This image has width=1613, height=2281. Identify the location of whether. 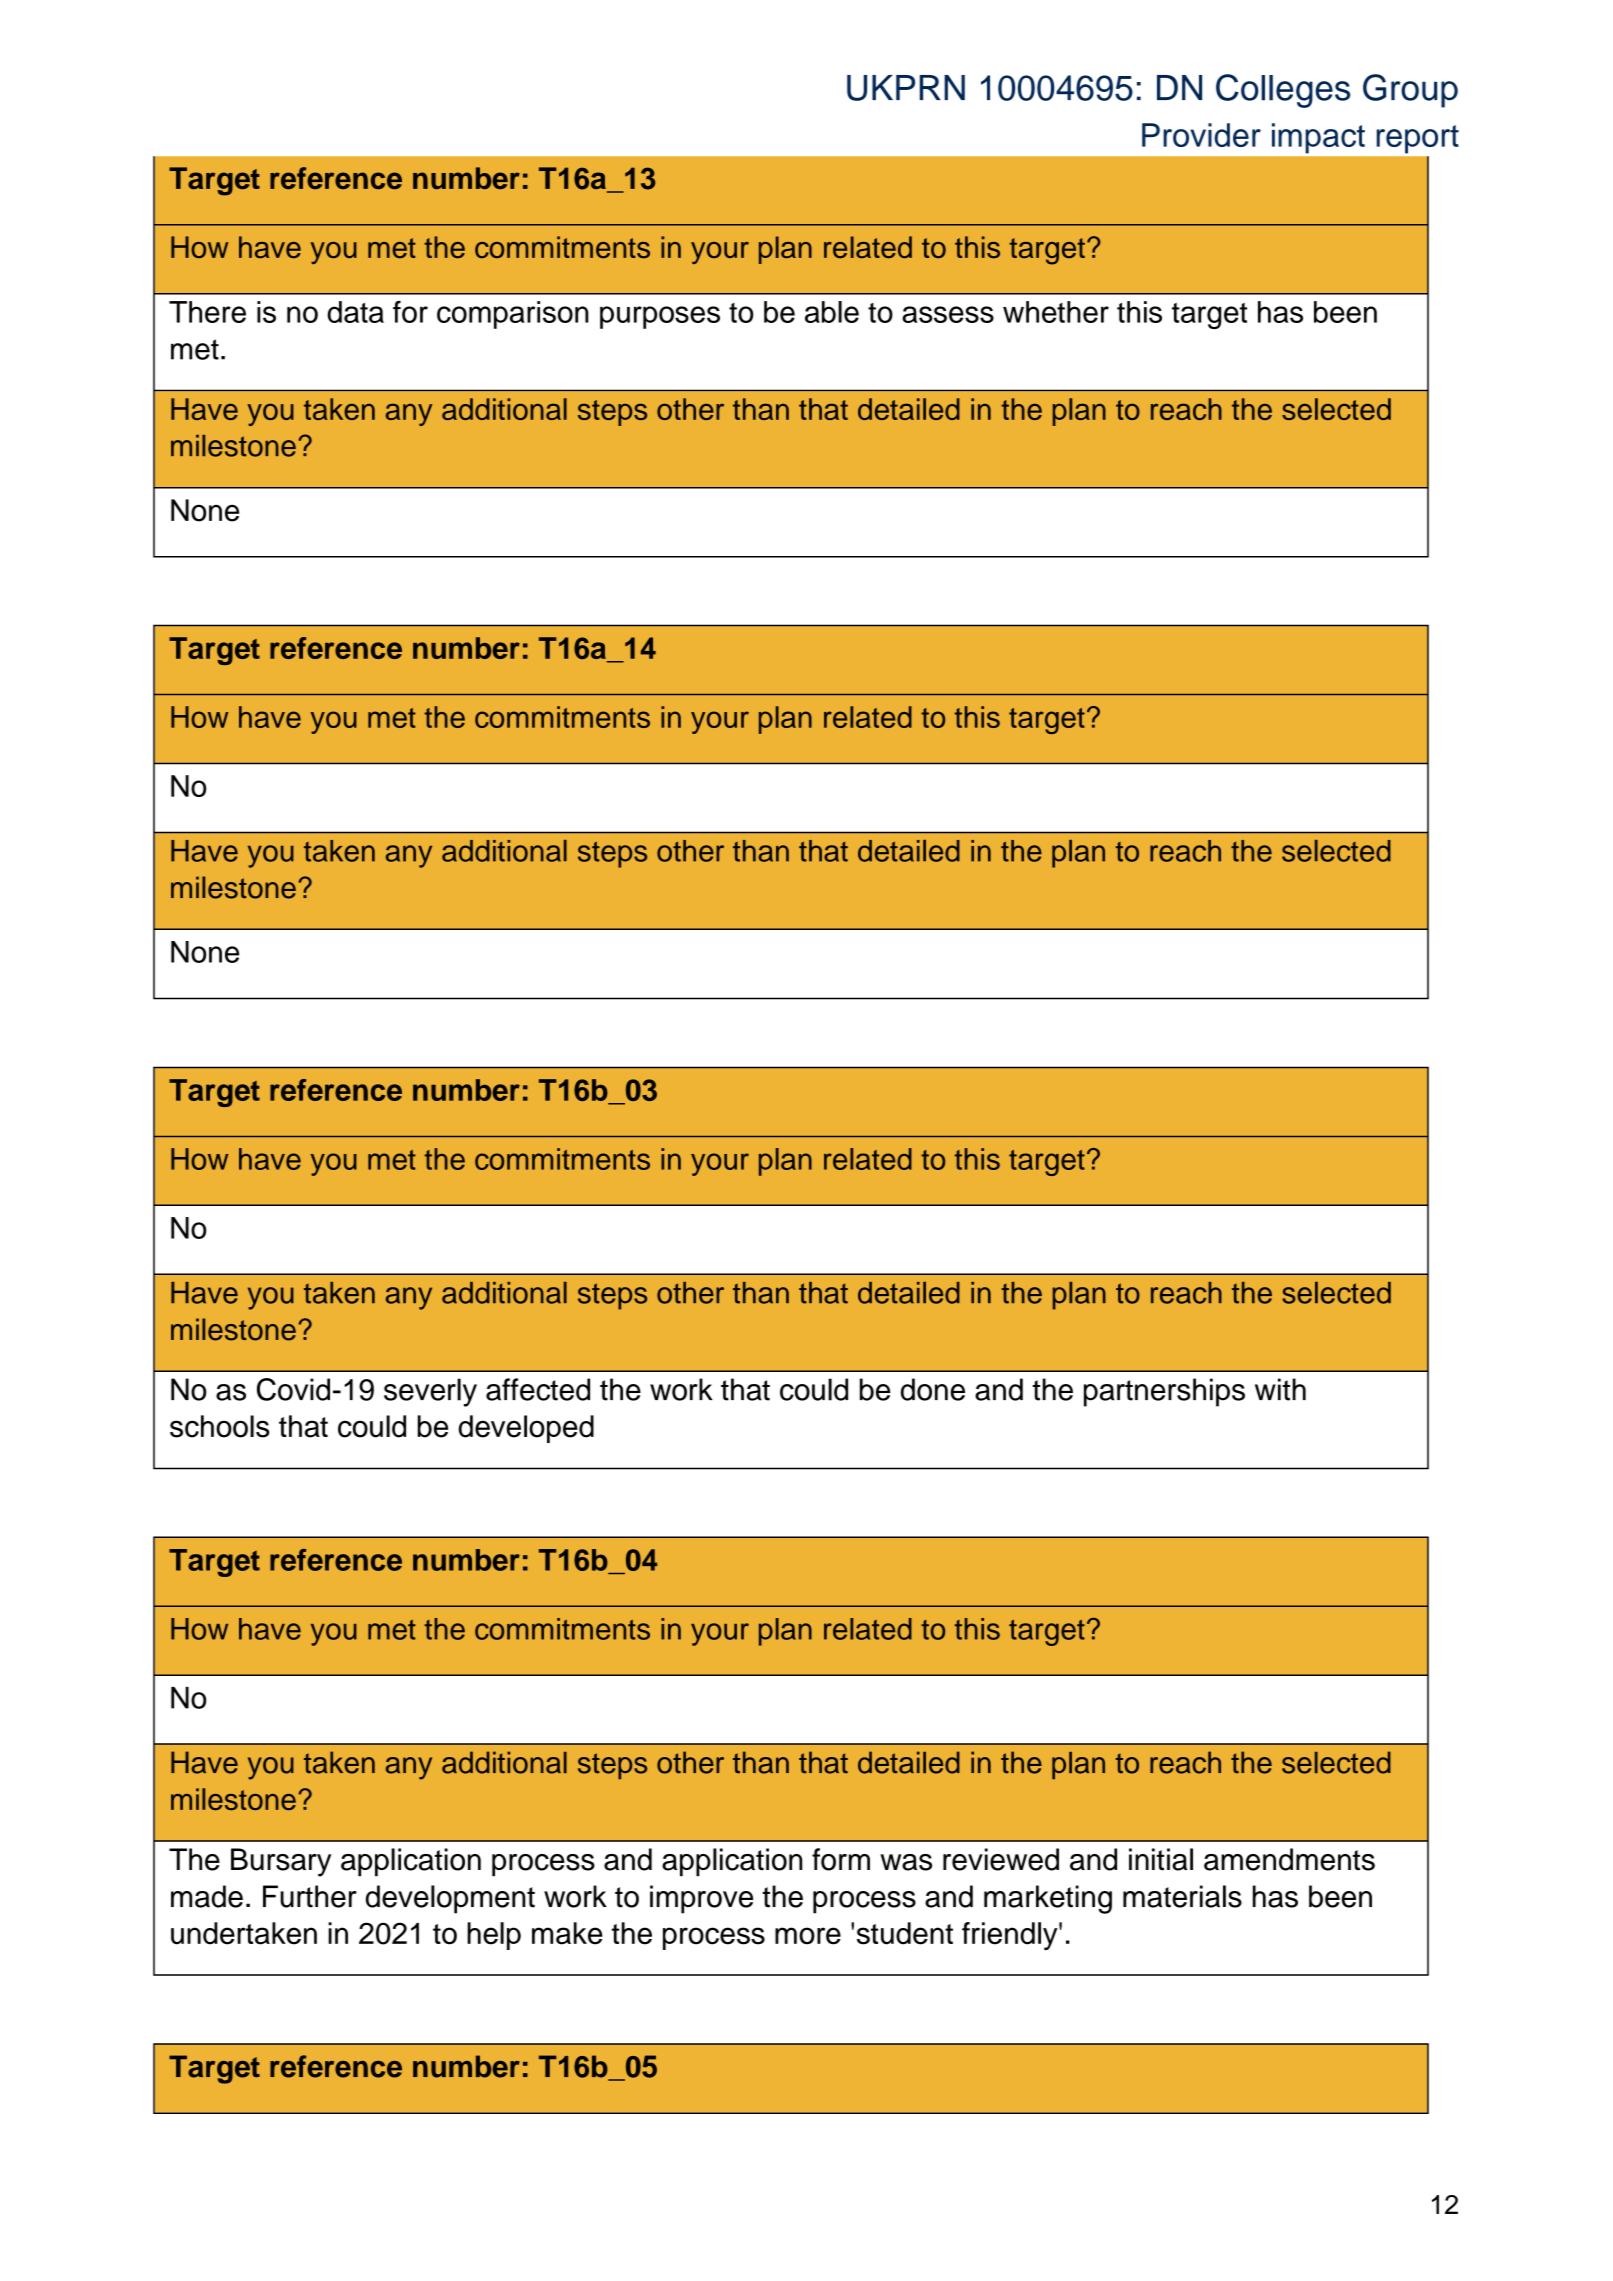
(1056, 312).
